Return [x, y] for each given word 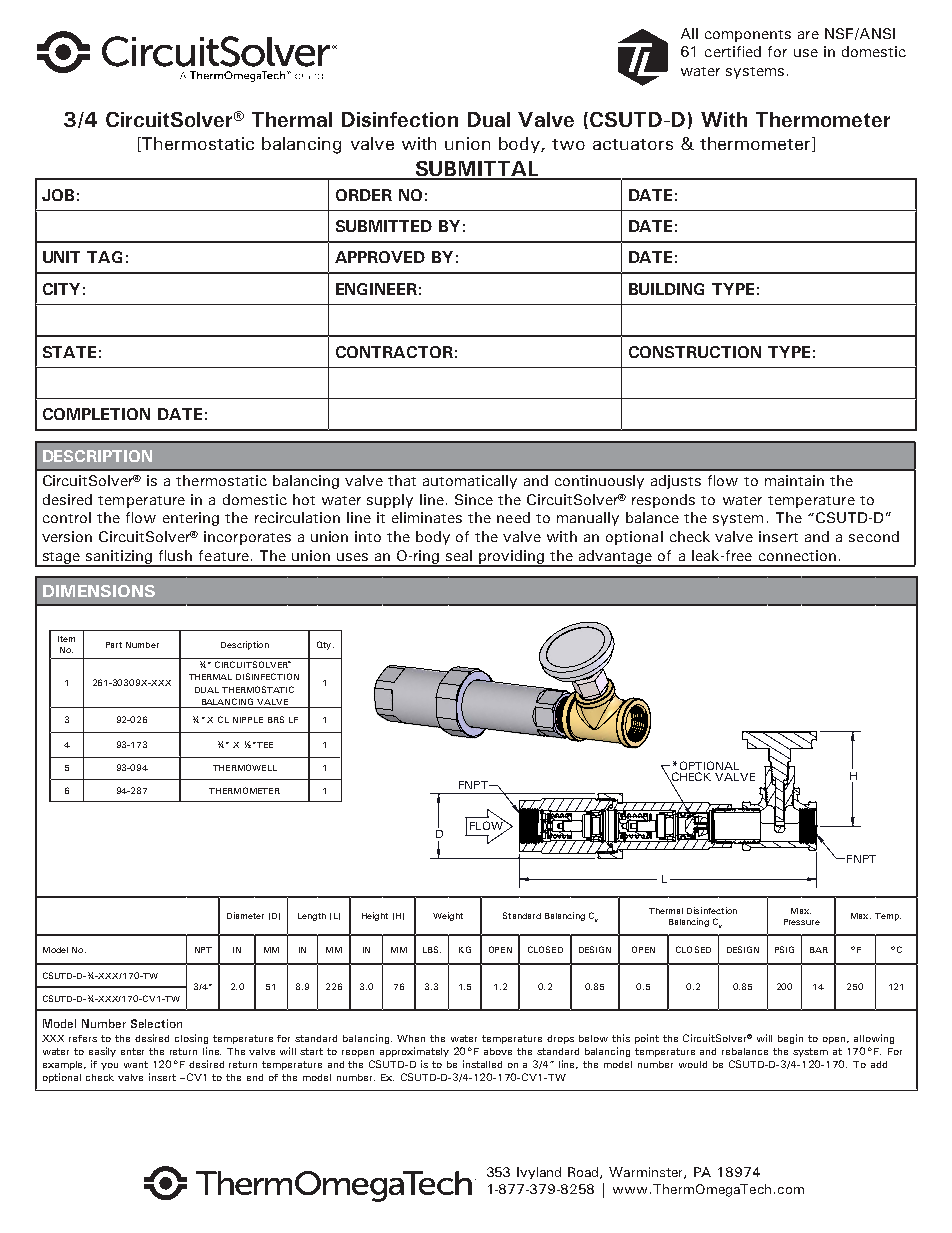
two [568, 144]
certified [733, 51]
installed [482, 1064]
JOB [58, 195]
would [693, 1064]
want [136, 1064]
